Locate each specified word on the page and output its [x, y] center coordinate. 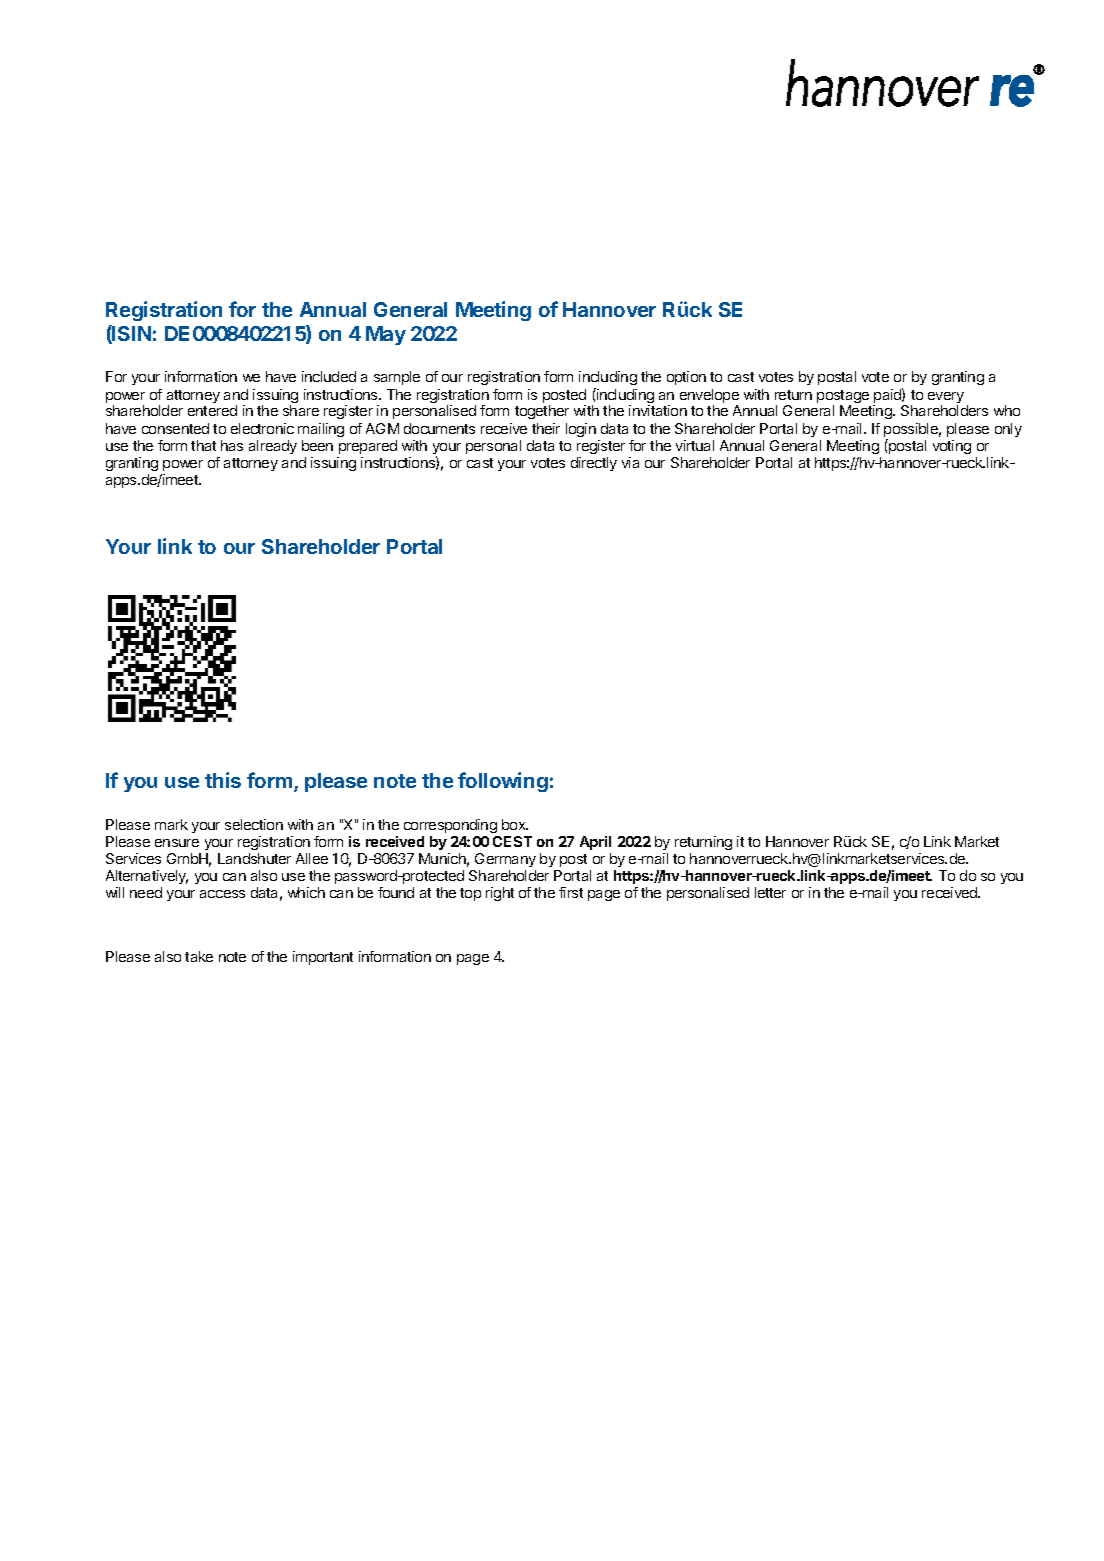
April [595, 843]
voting [952, 447]
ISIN [131, 334]
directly [594, 464]
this [223, 780]
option [686, 378]
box [515, 824]
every [946, 399]
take [199, 956]
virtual [695, 445]
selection [254, 824]
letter [770, 892]
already [273, 447]
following [503, 782]
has [232, 445]
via [630, 462]
